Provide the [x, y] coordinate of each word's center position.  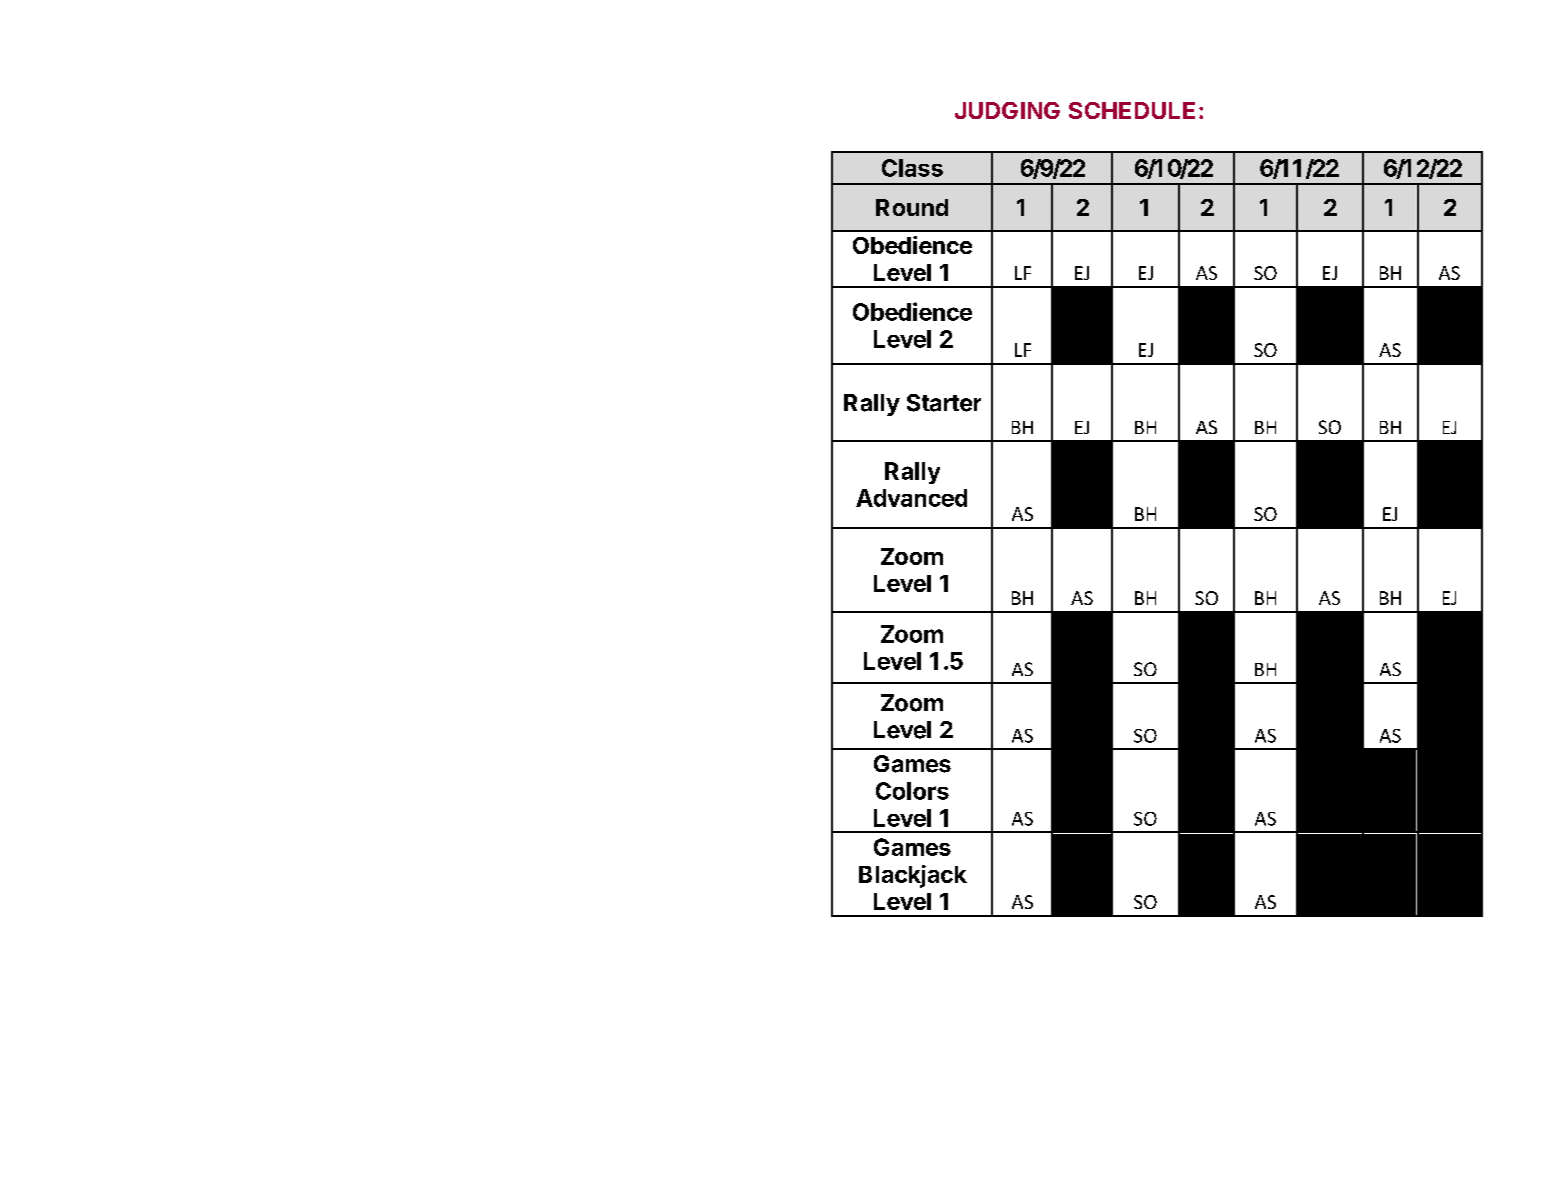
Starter [944, 403]
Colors [912, 791]
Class [912, 168]
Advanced [911, 498]
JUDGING [1007, 110]
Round [912, 207]
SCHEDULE [1132, 110]
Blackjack [913, 876]
